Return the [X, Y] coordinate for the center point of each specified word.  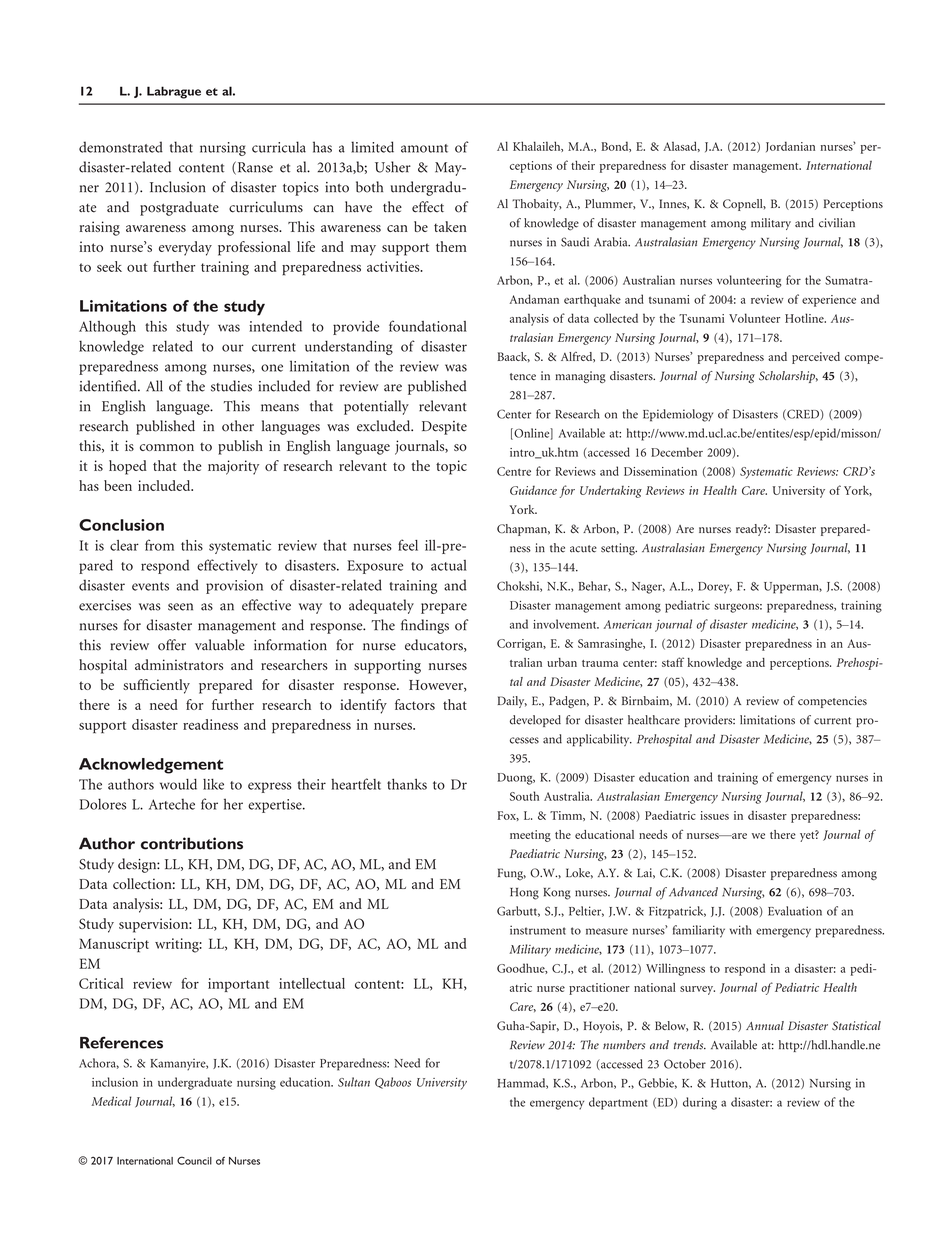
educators [435, 645]
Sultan [354, 1082]
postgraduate [179, 208]
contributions [192, 843]
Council [194, 1160]
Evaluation [795, 911]
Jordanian [790, 146]
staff [673, 662]
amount [424, 148]
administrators [179, 664]
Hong [524, 894]
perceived [816, 358]
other [238, 426]
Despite [444, 428]
